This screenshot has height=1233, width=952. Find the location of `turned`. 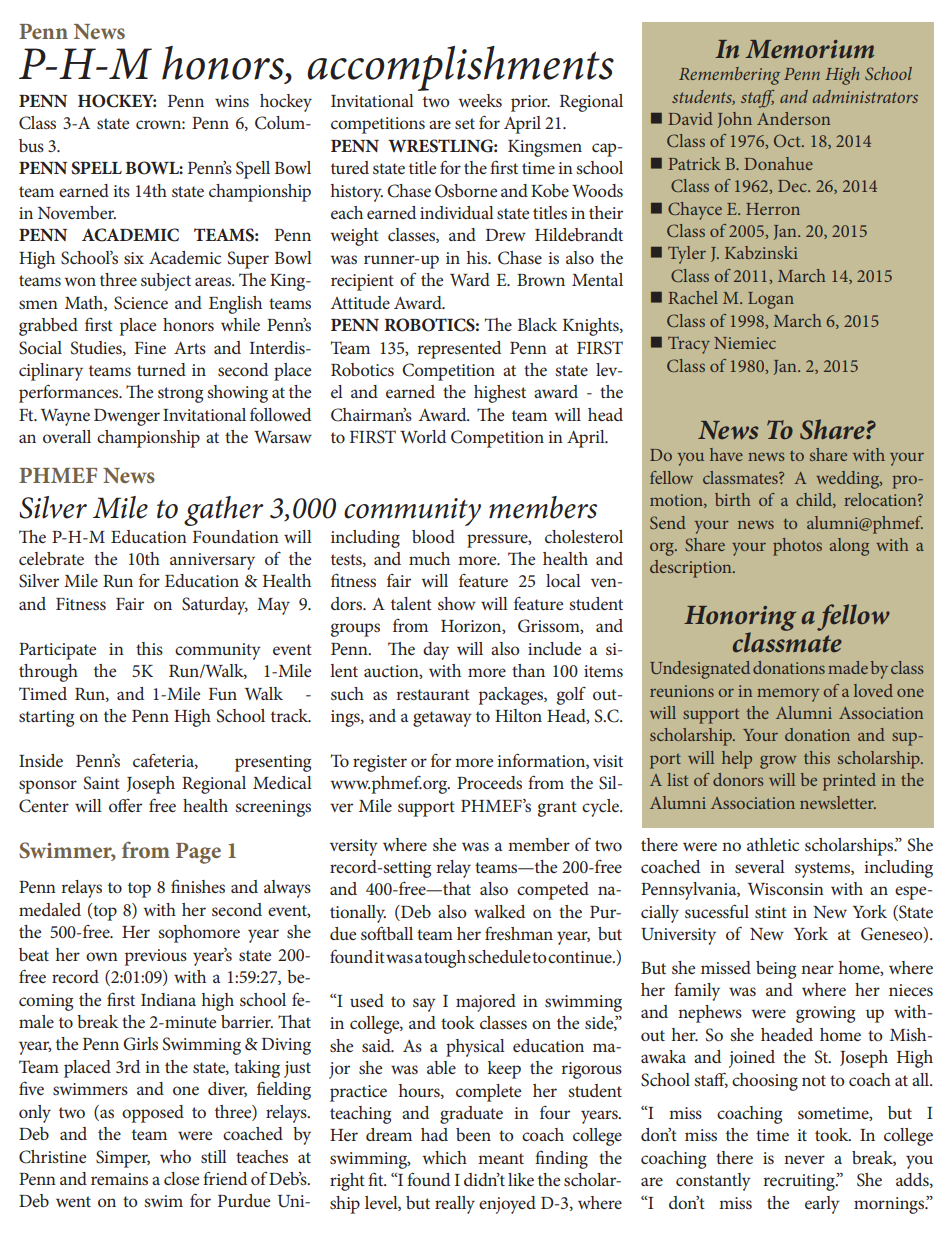

turned is located at coordinates (161, 369).
